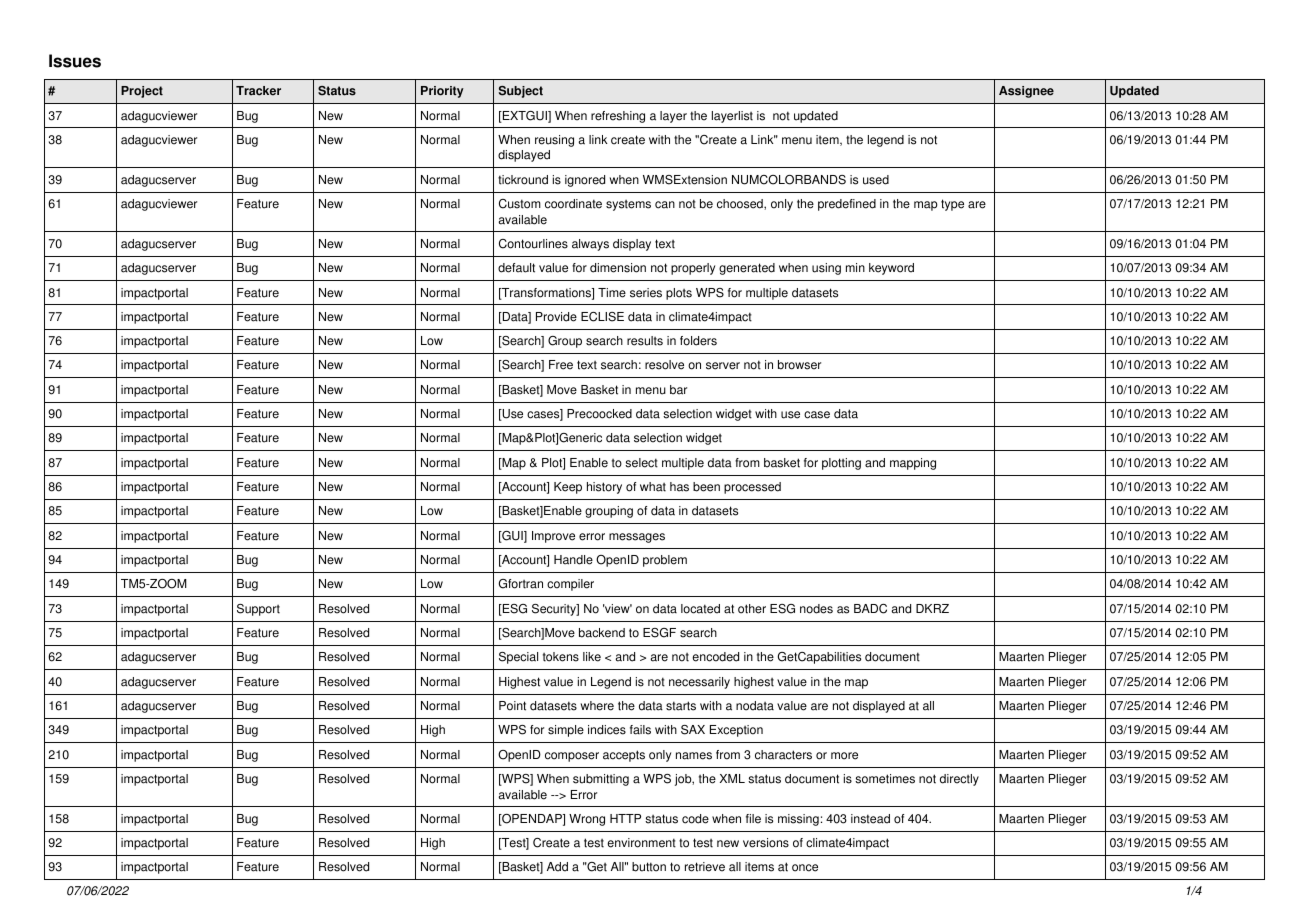 The image size is (1308, 924). I want to click on keyword, so click(891, 269).
